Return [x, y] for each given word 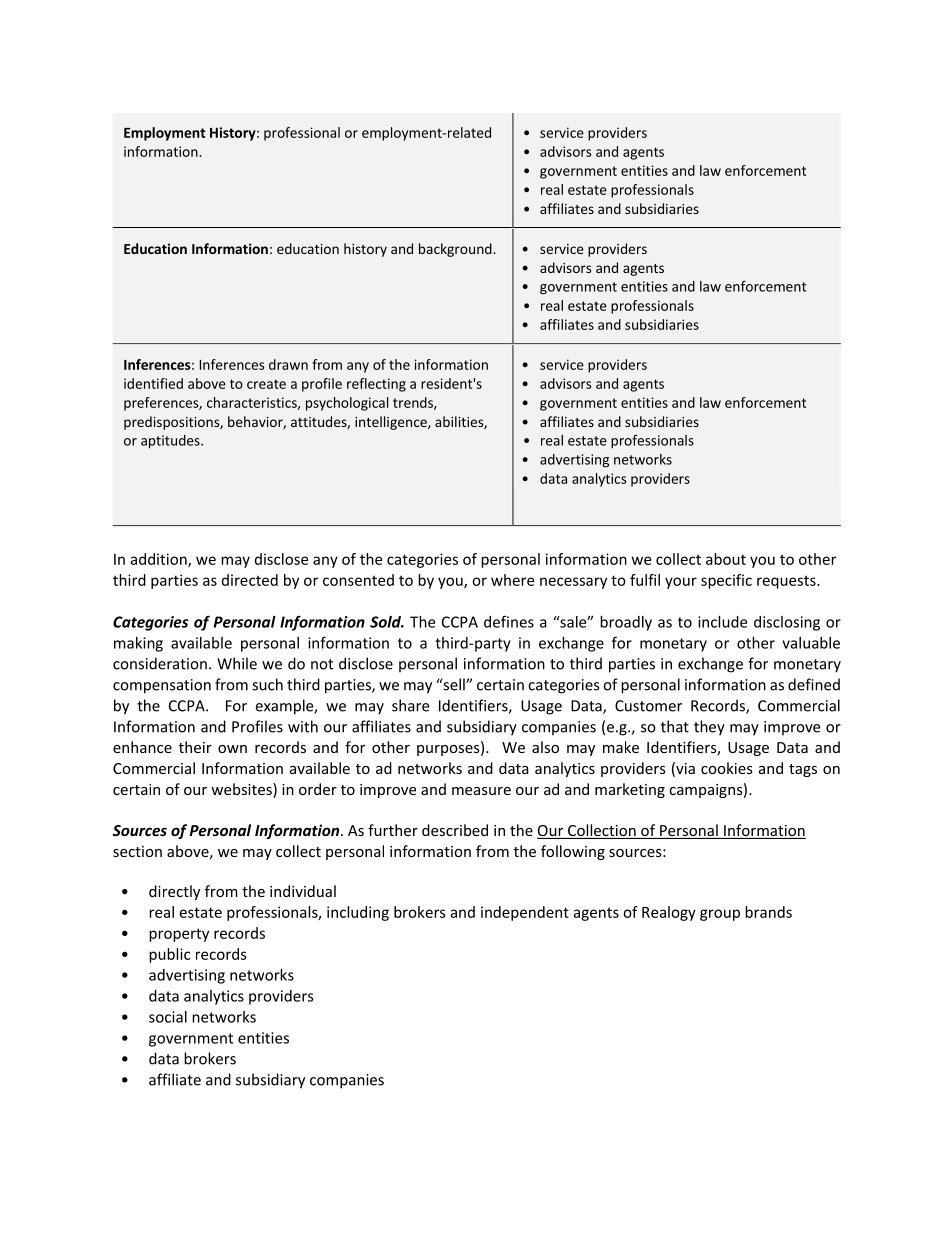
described [455, 830]
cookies [727, 768]
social [168, 1017]
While [237, 663]
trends [414, 403]
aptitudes [171, 442]
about [726, 559]
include [722, 622]
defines [509, 621]
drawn [288, 364]
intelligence [392, 423]
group [720, 915]
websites [242, 790]
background [456, 250]
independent [525, 913]
